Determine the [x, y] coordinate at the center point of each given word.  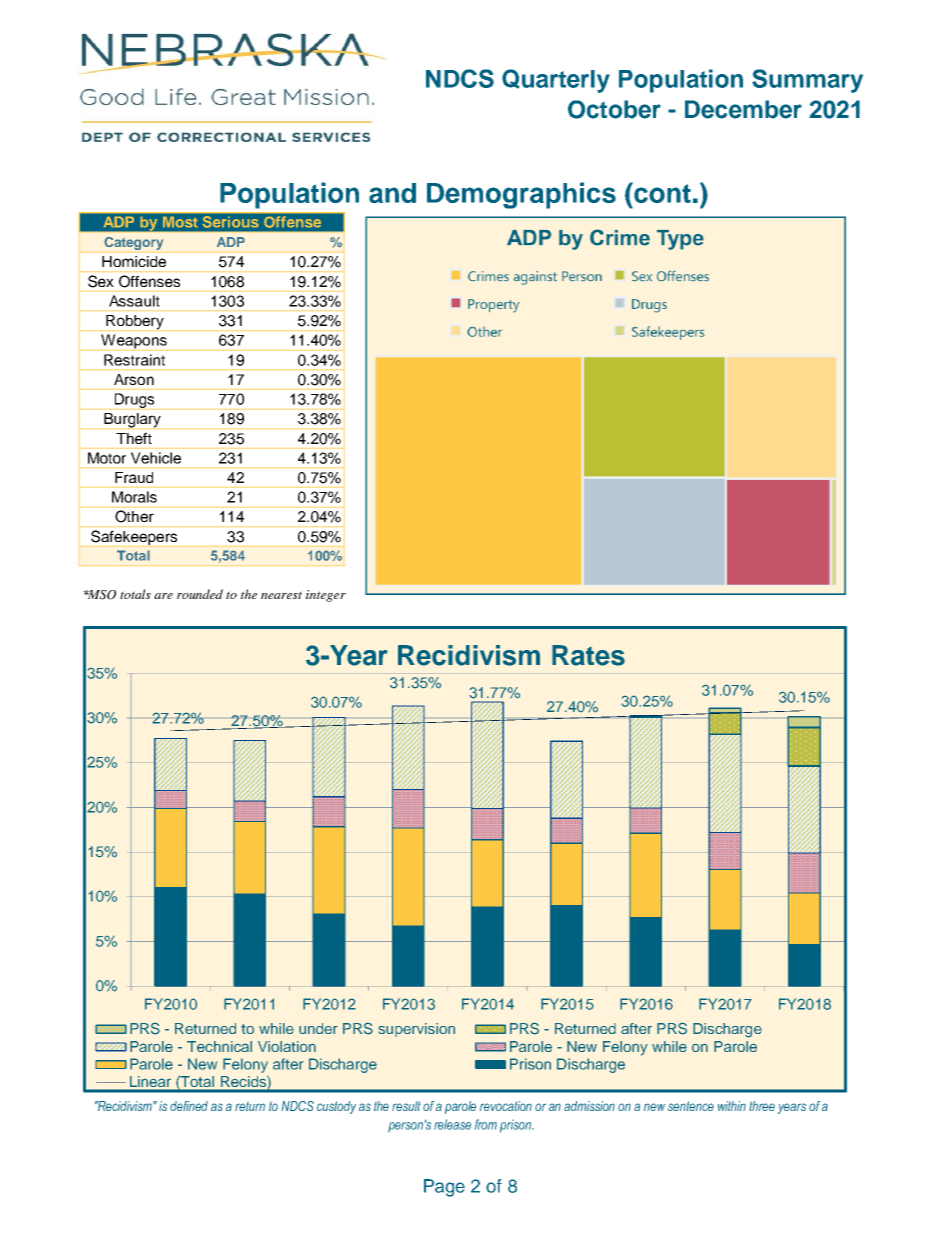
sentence [691, 1106]
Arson [134, 379]
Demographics [521, 195]
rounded [200, 594]
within [732, 1106]
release [452, 1124]
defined [189, 1106]
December [743, 109]
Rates [588, 655]
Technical [219, 1046]
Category [133, 243]
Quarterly [556, 81]
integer [326, 596]
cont [661, 192]
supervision [417, 1030]
